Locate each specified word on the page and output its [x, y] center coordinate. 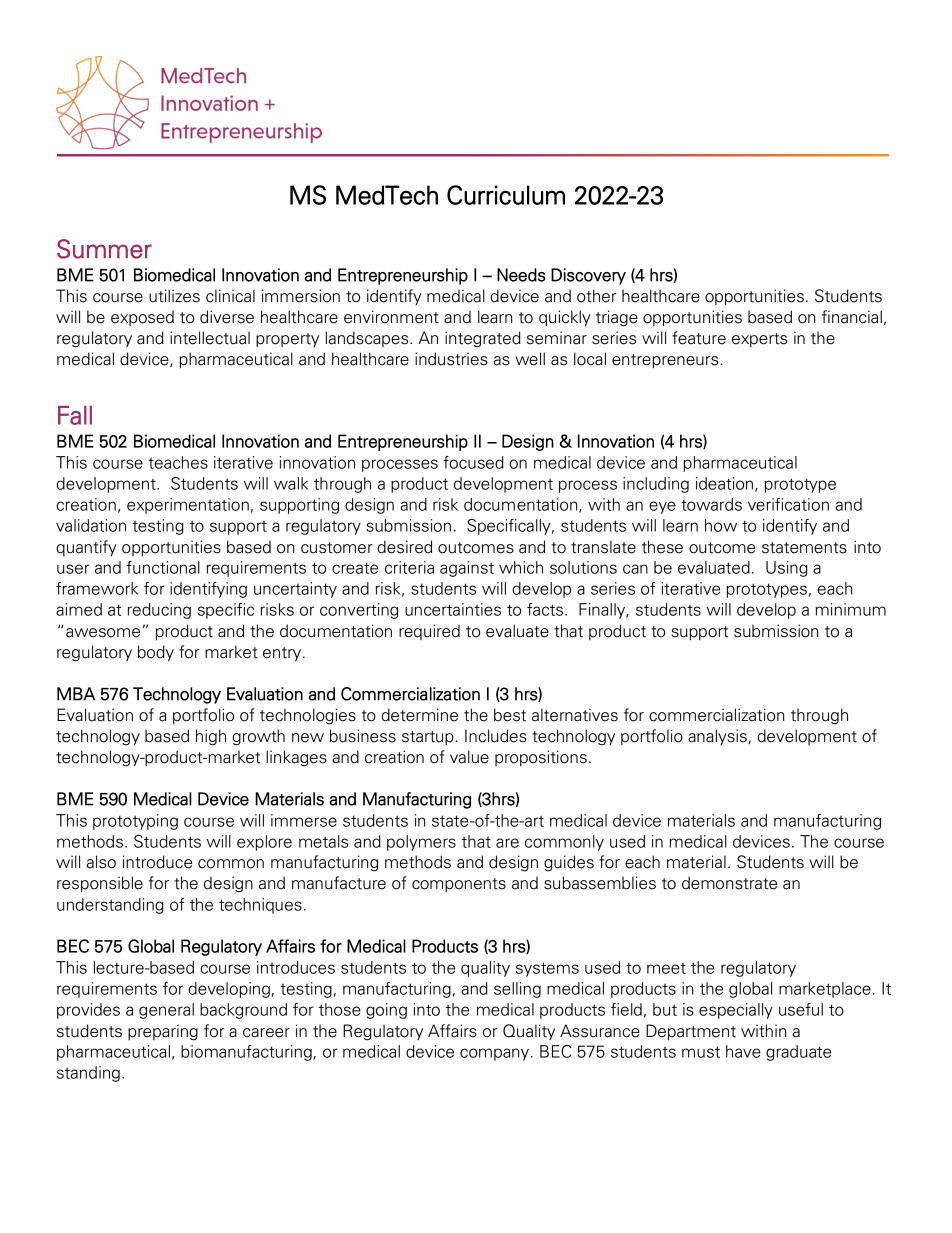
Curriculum [506, 195]
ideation [724, 483]
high [211, 737]
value [469, 757]
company [496, 1054]
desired [404, 547]
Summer [104, 249]
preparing [163, 1032]
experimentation [188, 506]
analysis [718, 737]
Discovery [588, 276]
